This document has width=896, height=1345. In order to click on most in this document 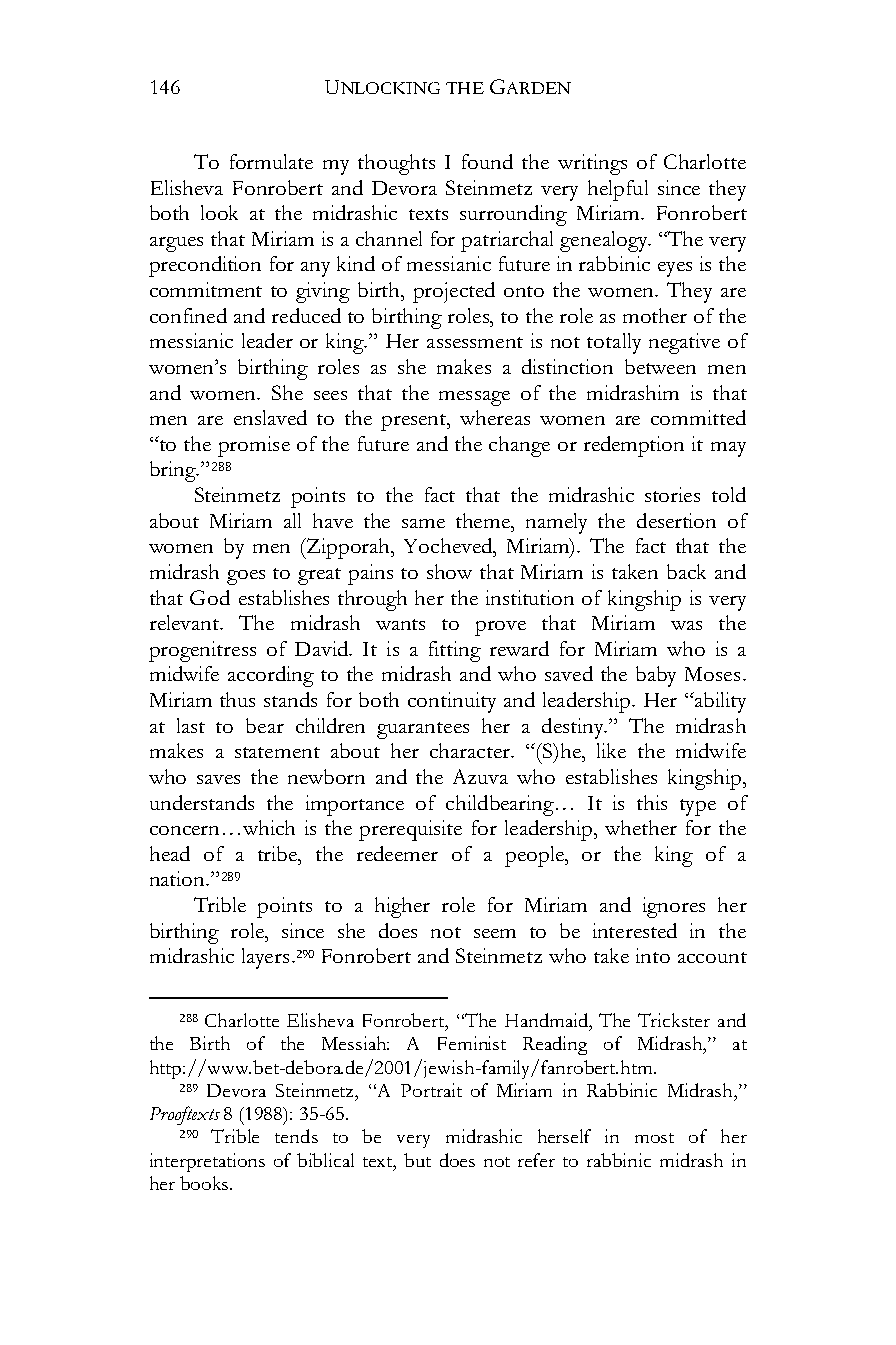, I will do `click(654, 1138)`.
